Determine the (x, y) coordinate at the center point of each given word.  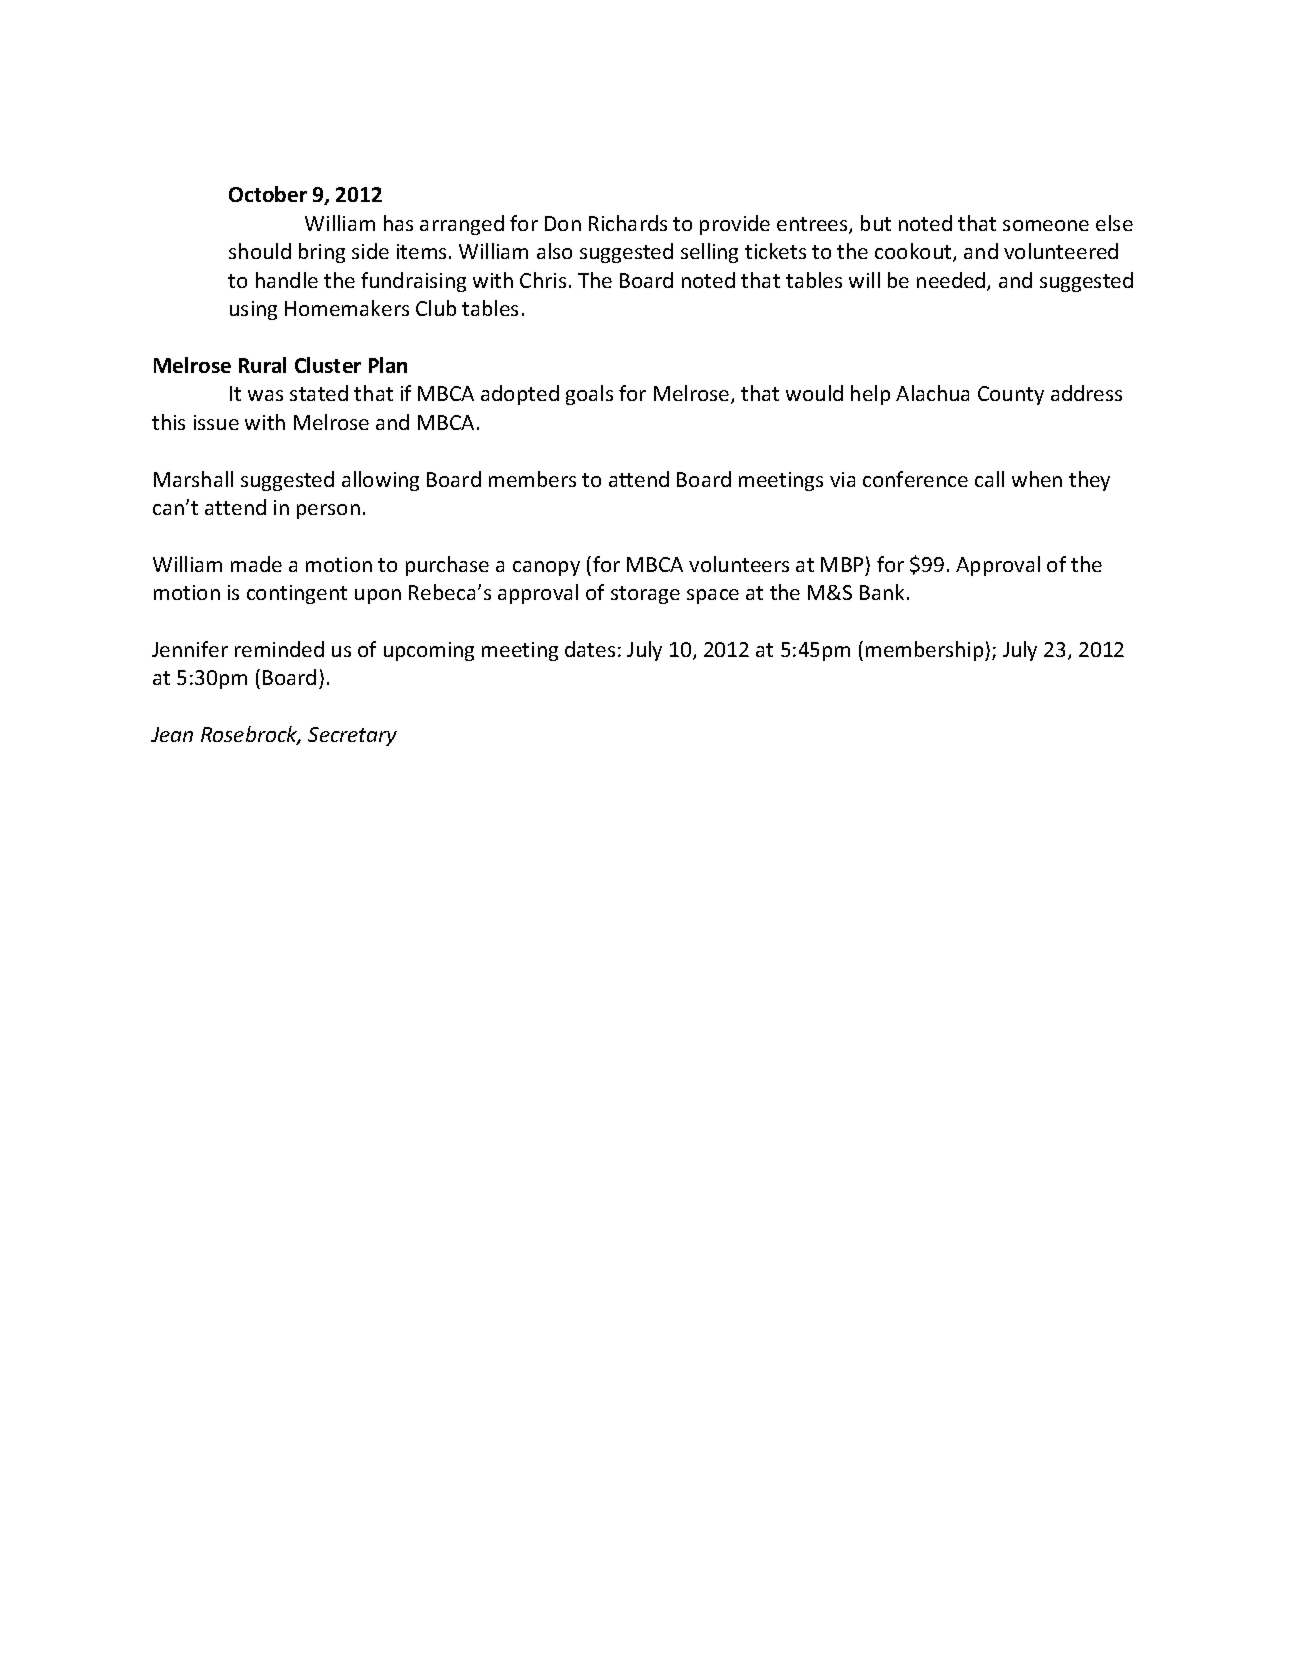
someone (1046, 225)
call (989, 479)
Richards (628, 223)
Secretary (352, 736)
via (842, 479)
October (268, 194)
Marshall (193, 479)
